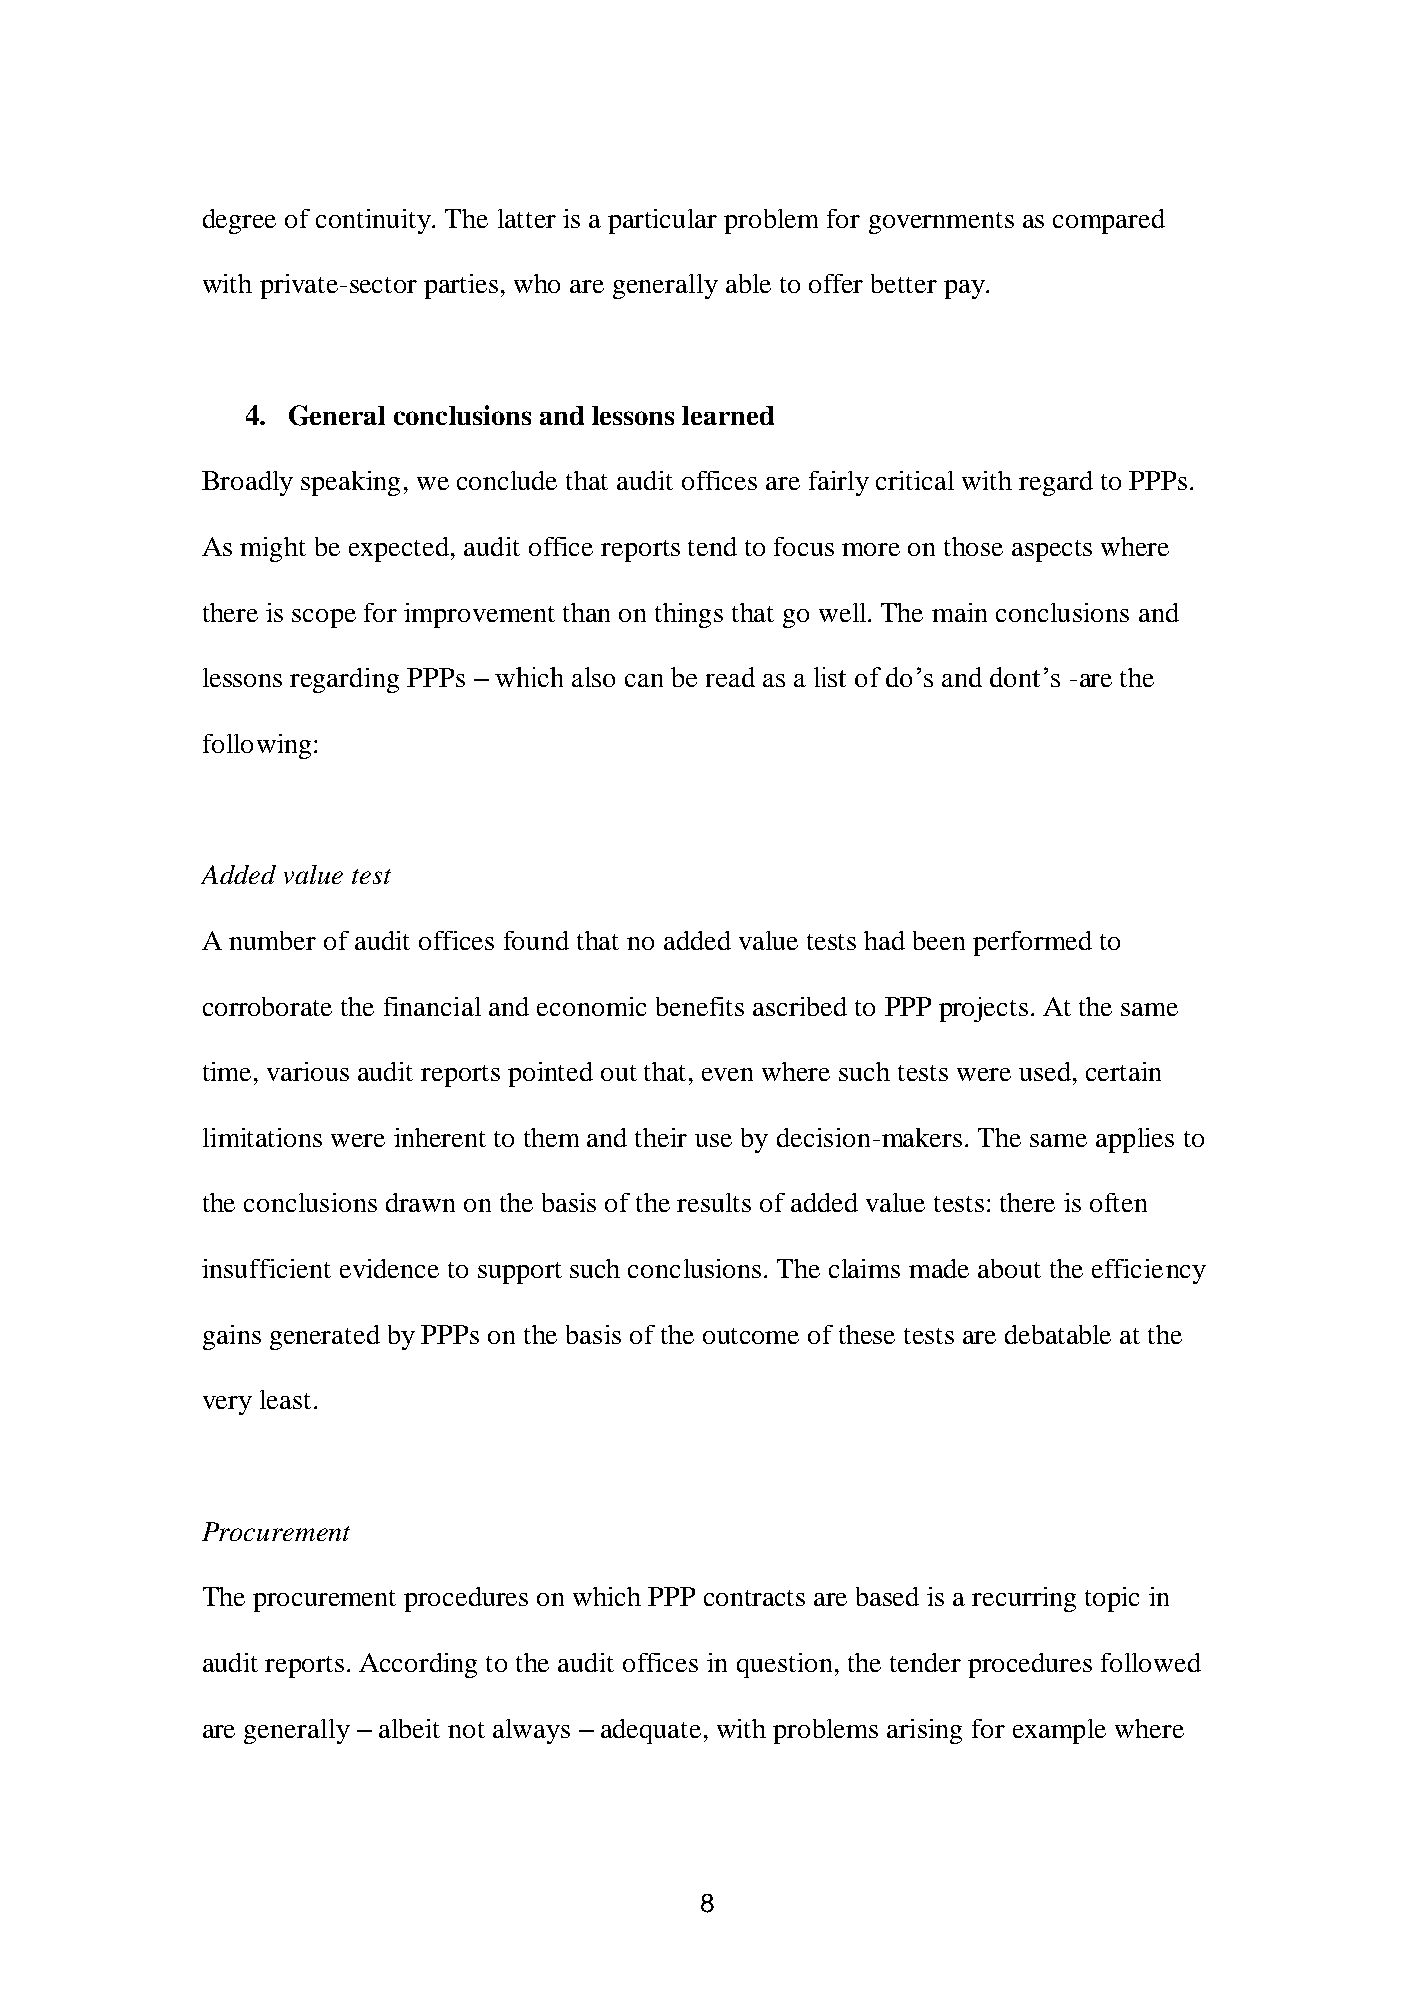 This screenshot has height=2002, width=1415. I want to click on results, so click(714, 1202).
